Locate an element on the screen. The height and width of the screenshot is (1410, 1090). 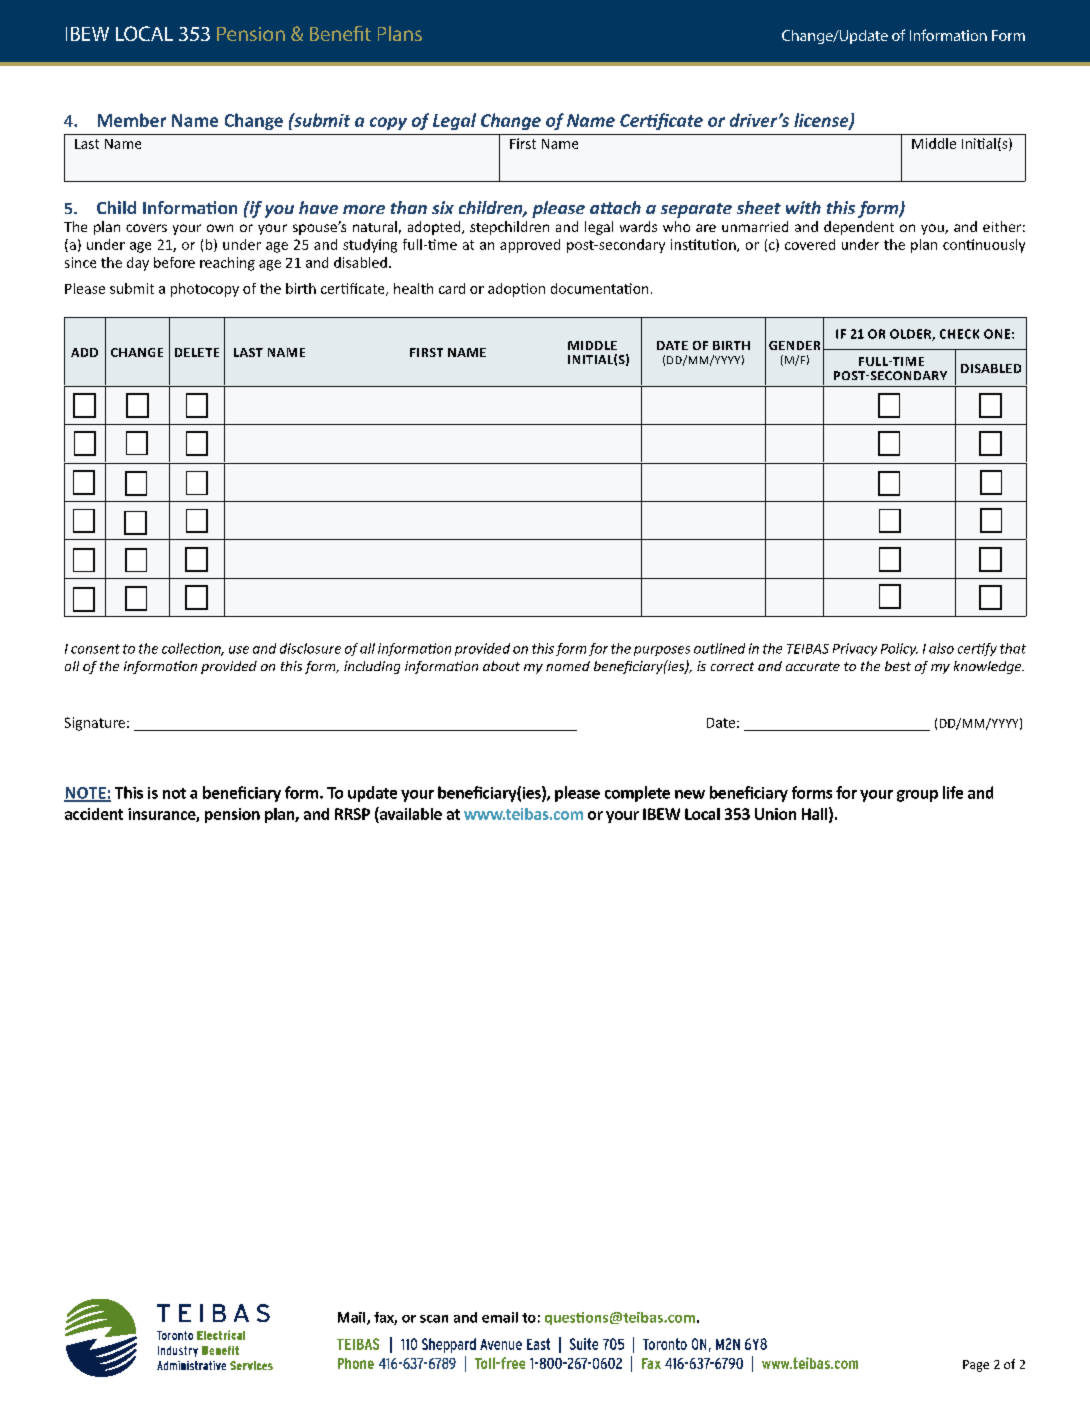
consent is located at coordinates (95, 649).
